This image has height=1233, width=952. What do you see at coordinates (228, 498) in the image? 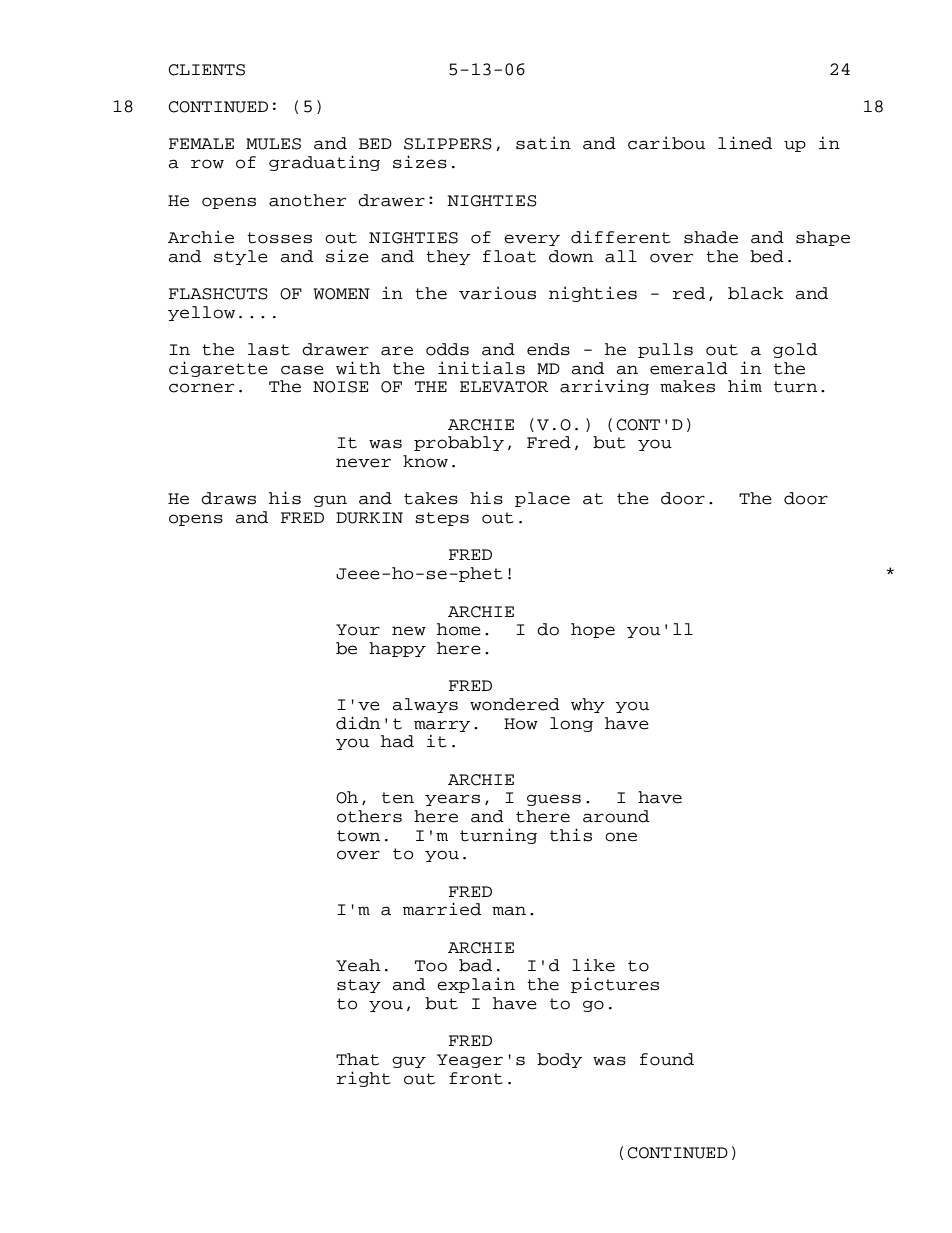
I see `draws` at bounding box center [228, 498].
